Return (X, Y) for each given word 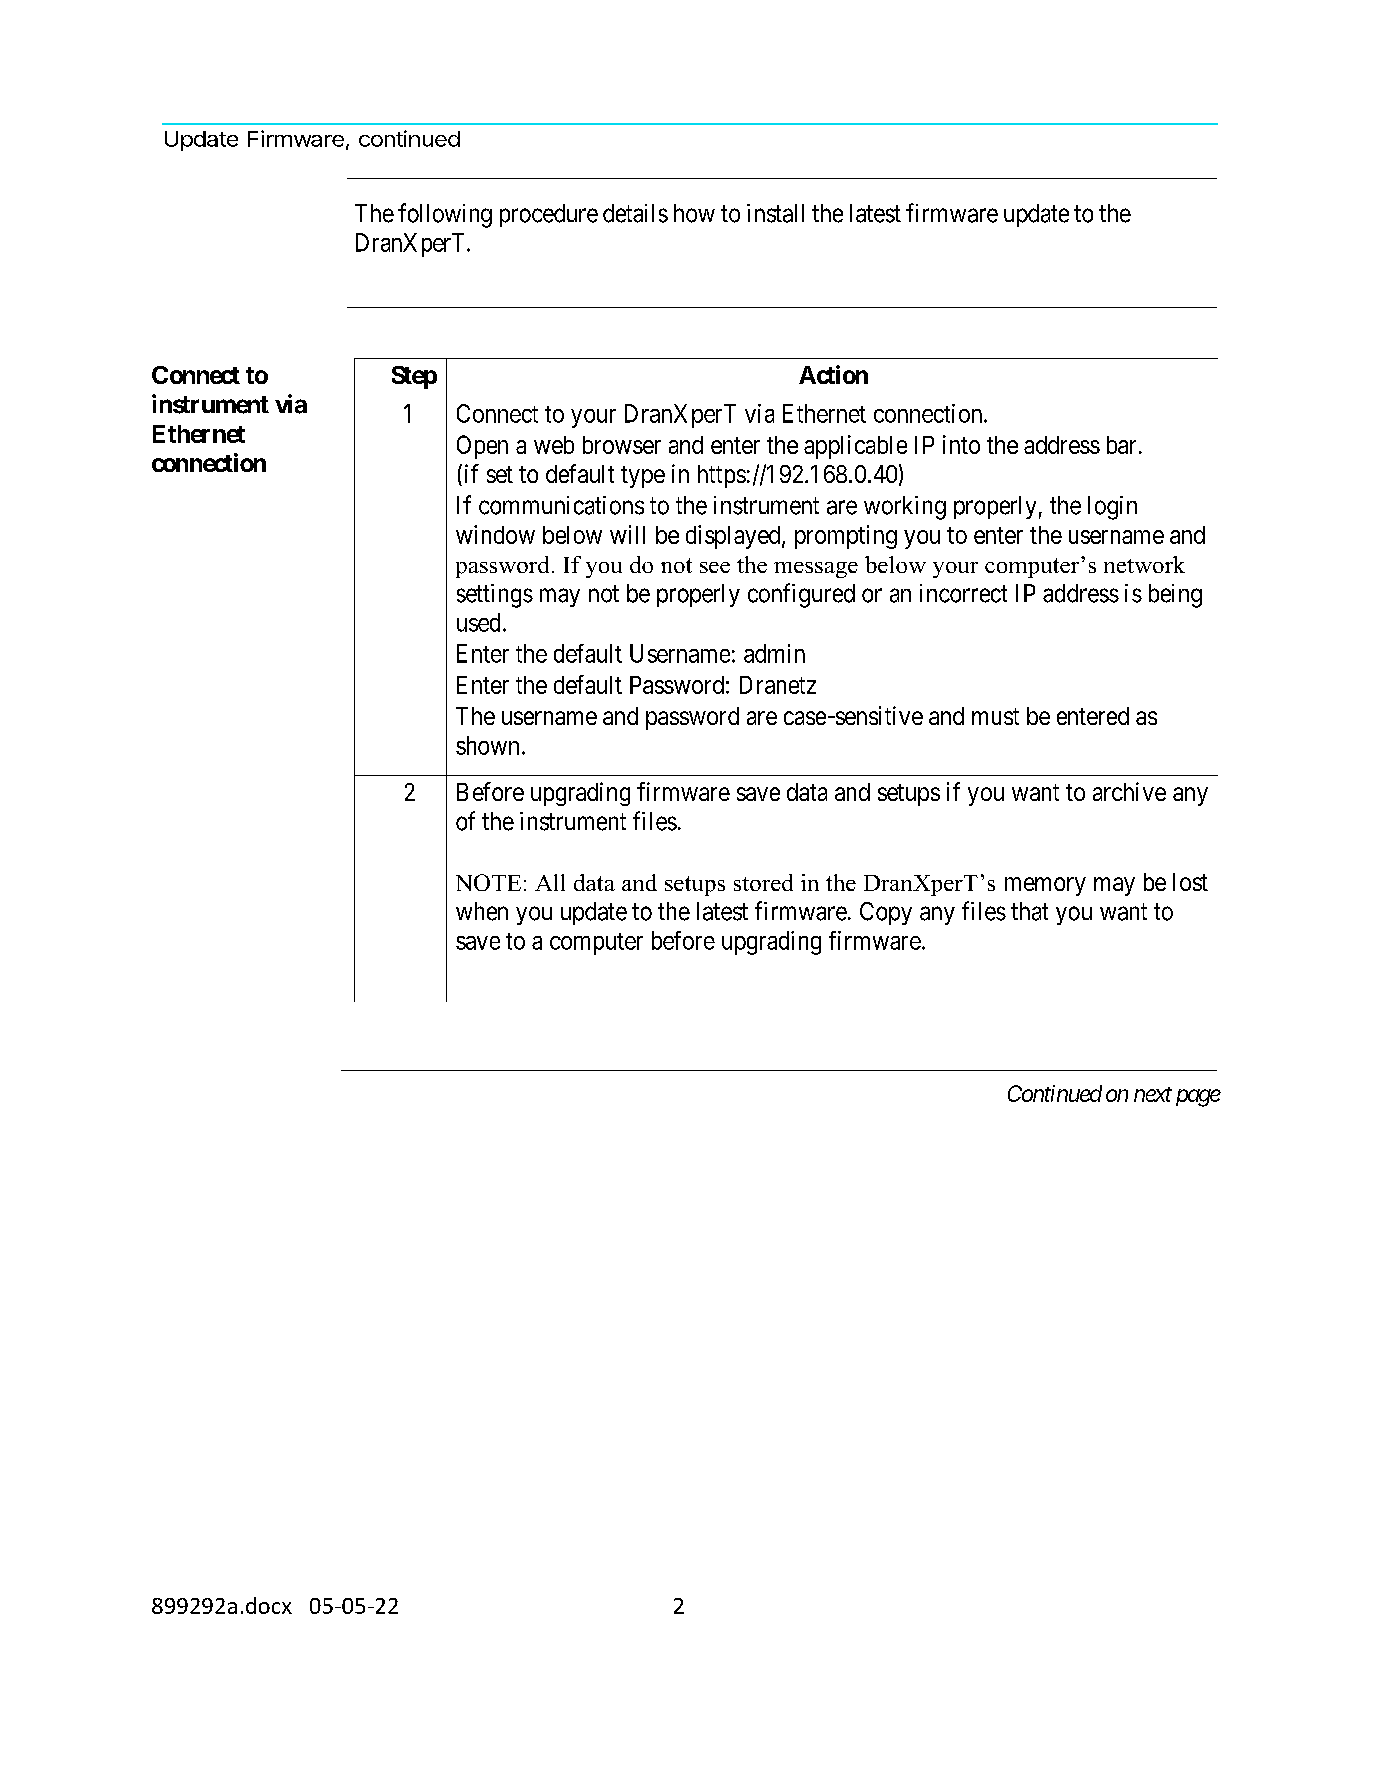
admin (774, 653)
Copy (886, 913)
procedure (549, 215)
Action (833, 374)
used (478, 622)
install (775, 213)
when (482, 911)
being (1175, 596)
